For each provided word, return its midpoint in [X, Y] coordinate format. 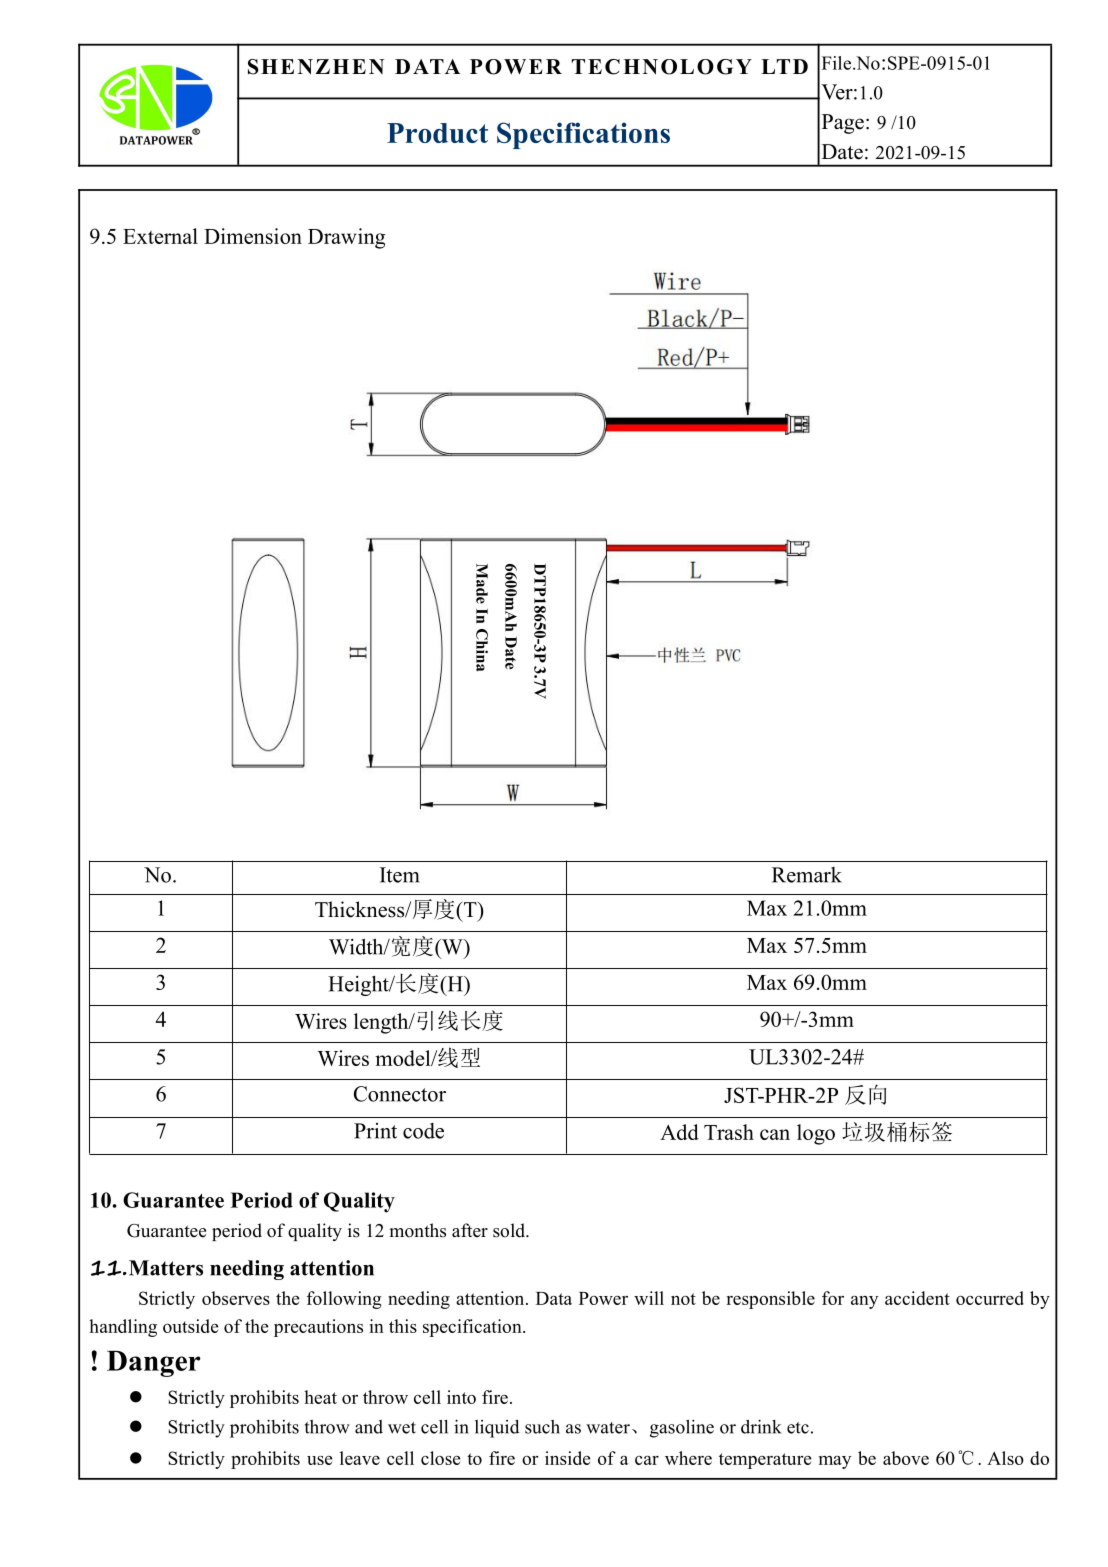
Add [679, 1132]
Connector [400, 1094]
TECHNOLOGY [662, 67]
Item [400, 875]
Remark [807, 875]
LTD [784, 66]
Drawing [346, 238]
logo [816, 1134]
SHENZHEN [316, 67]
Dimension [253, 236]
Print [375, 1131]
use [320, 1460]
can [775, 1134]
